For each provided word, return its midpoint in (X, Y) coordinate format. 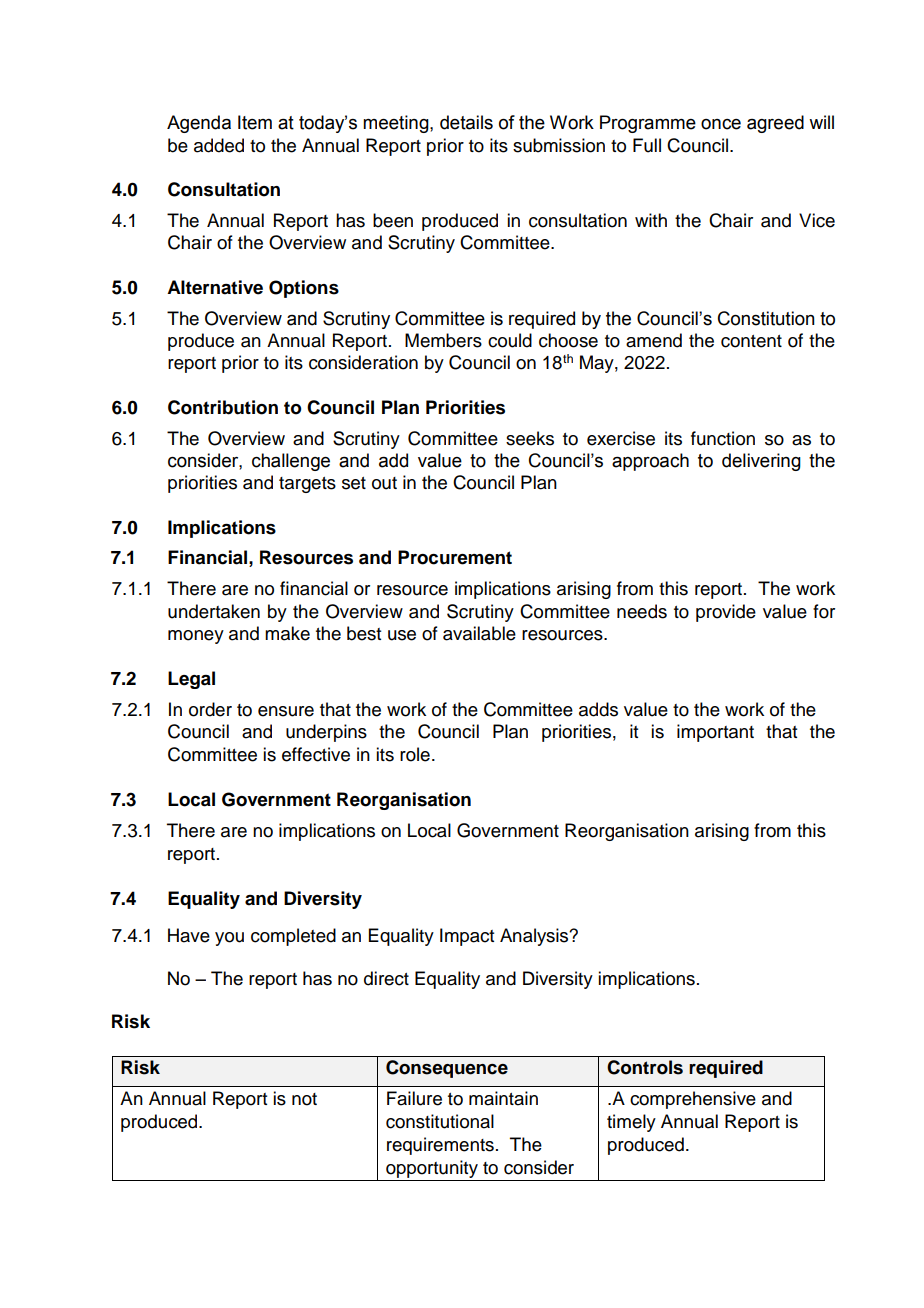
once (721, 124)
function (723, 438)
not (304, 1099)
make (287, 633)
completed (293, 937)
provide (726, 613)
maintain (503, 1098)
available (479, 633)
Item (255, 122)
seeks (530, 438)
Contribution (223, 407)
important (715, 733)
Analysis (535, 937)
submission (559, 145)
